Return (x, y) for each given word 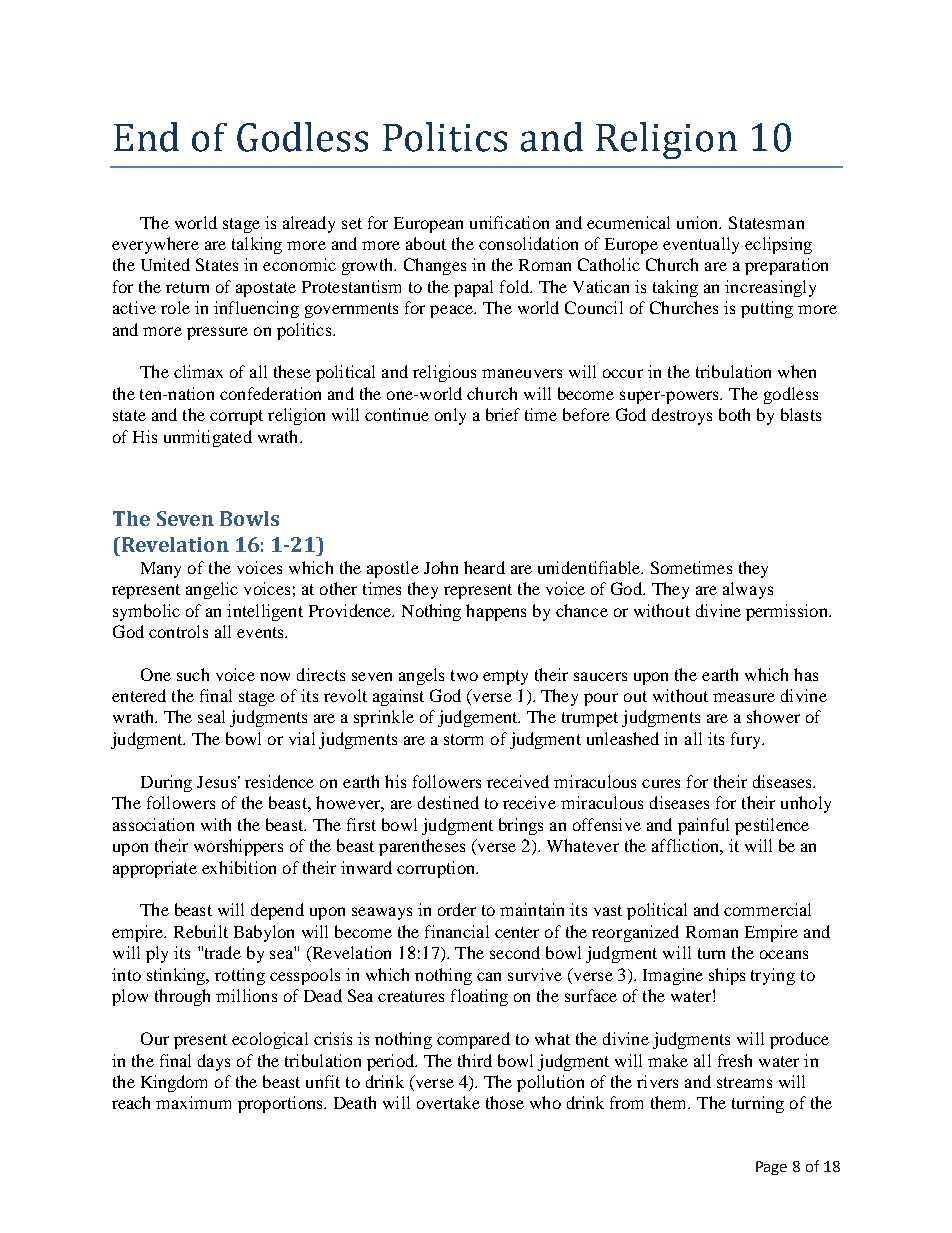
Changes (435, 266)
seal (211, 716)
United (165, 264)
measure (744, 697)
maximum (193, 1102)
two (464, 675)
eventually (701, 245)
